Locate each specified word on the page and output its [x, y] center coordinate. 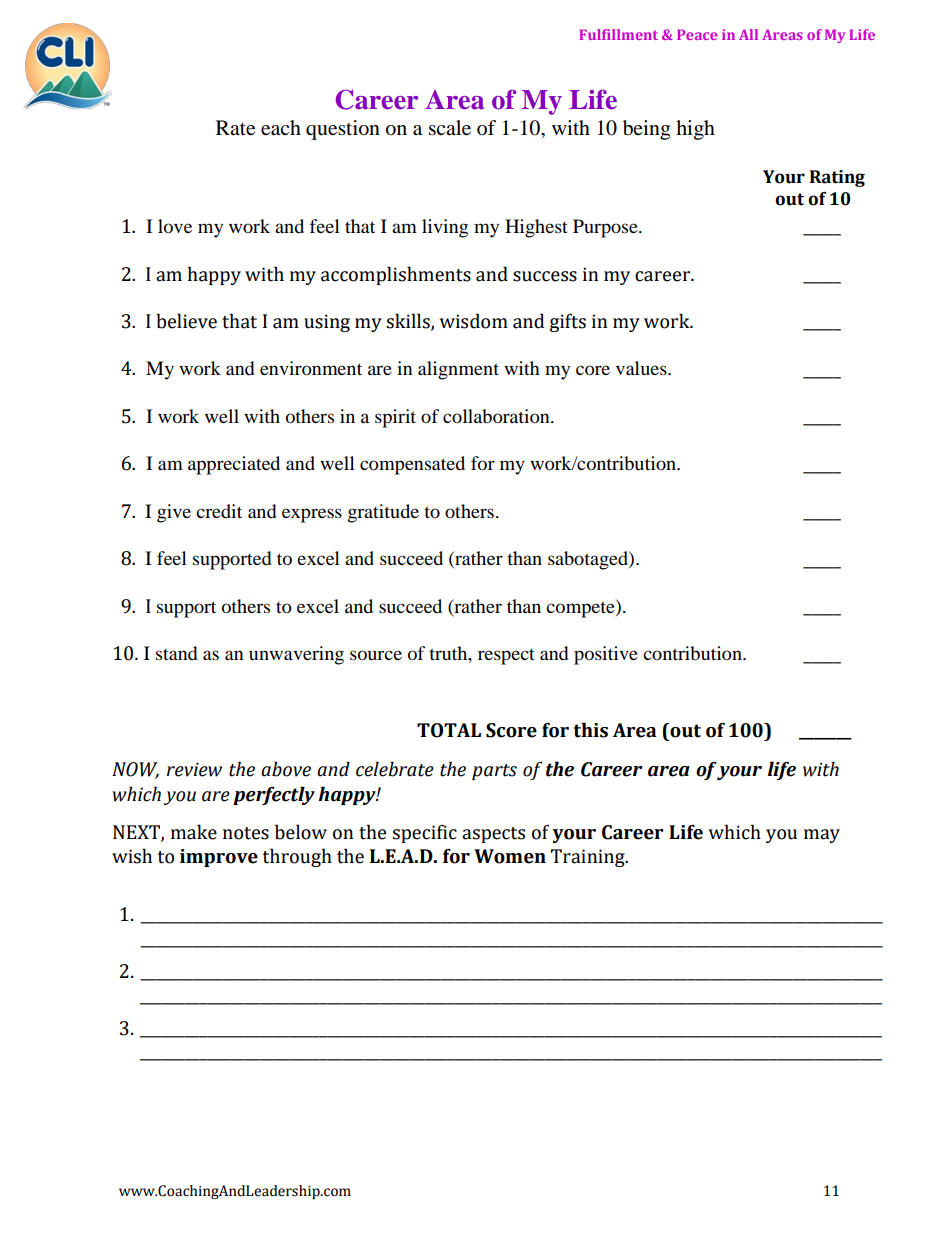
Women [510, 856]
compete [581, 608]
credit [219, 511]
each [281, 128]
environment [311, 368]
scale [450, 128]
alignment [458, 370]
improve [219, 858]
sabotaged [589, 560]
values [642, 368]
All [748, 34]
